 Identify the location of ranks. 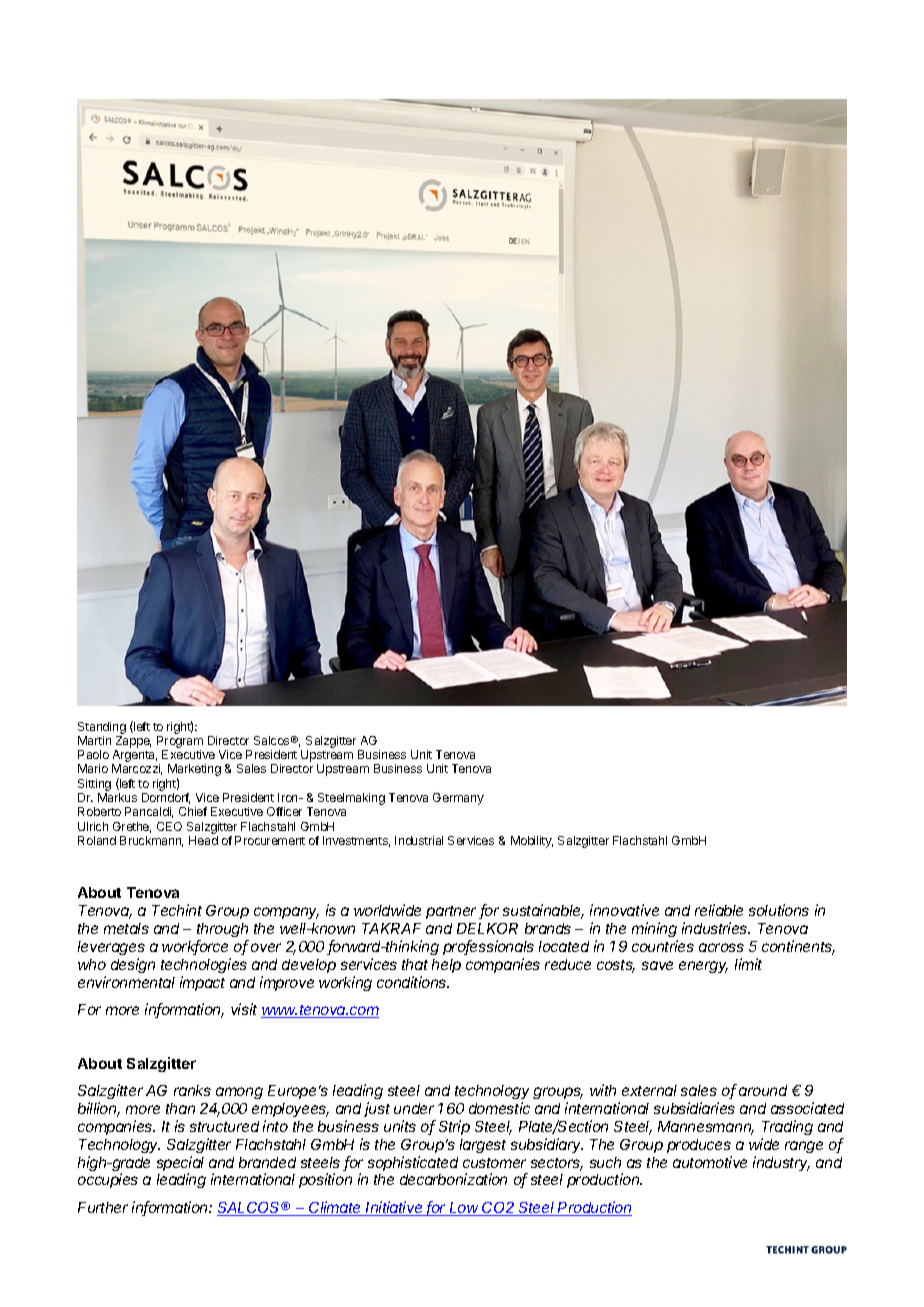
(192, 1090).
